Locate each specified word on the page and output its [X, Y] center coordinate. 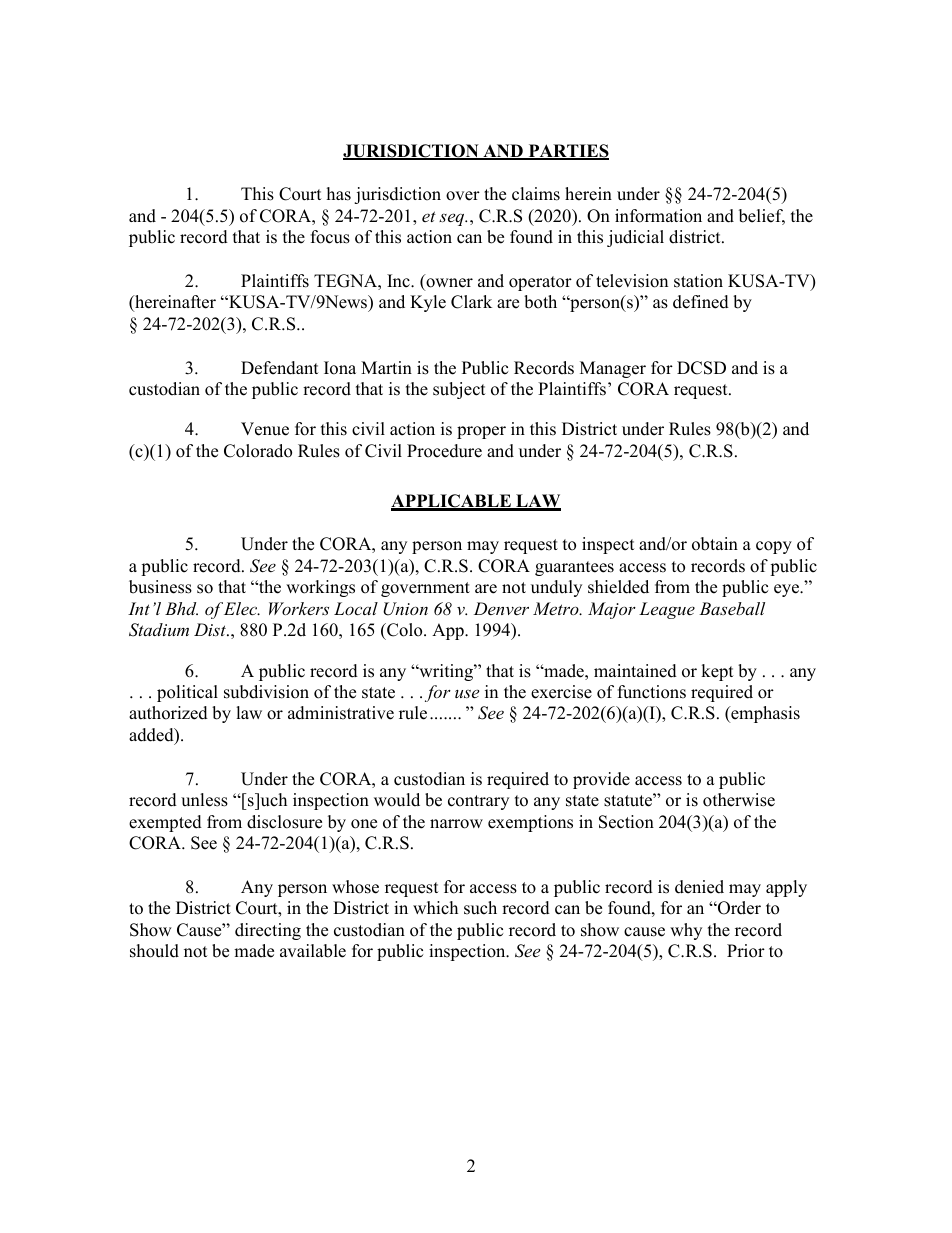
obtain [715, 544]
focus [330, 237]
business [160, 587]
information [658, 216]
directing [268, 931]
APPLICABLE [452, 502]
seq [453, 219]
